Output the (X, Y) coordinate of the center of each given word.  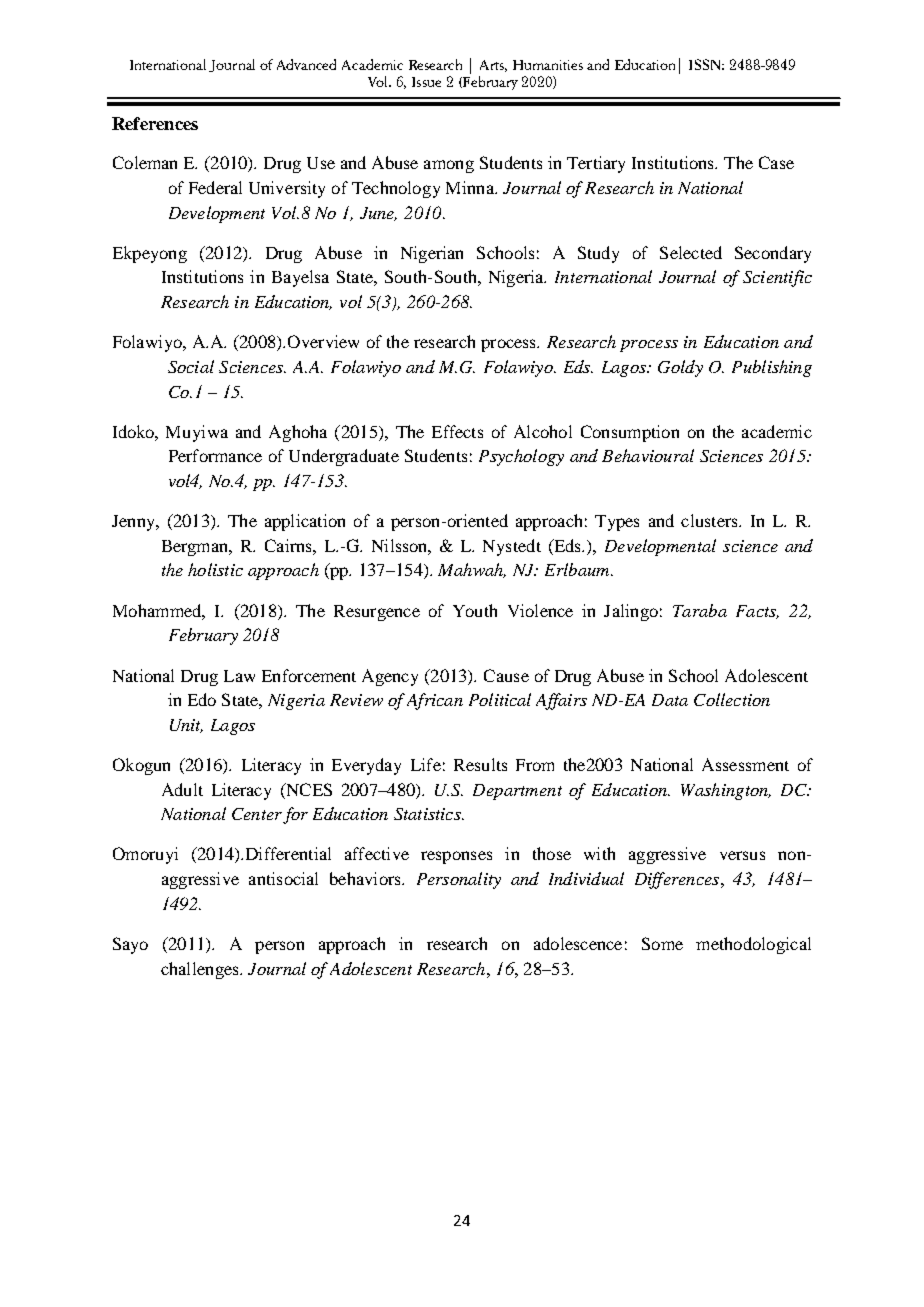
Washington (725, 791)
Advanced (306, 64)
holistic (215, 569)
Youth (475, 610)
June (378, 214)
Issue (426, 82)
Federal (215, 187)
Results (480, 764)
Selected (691, 252)
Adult (182, 789)
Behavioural (648, 455)
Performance (215, 455)
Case (776, 162)
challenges (201, 970)
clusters (710, 520)
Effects (457, 431)
